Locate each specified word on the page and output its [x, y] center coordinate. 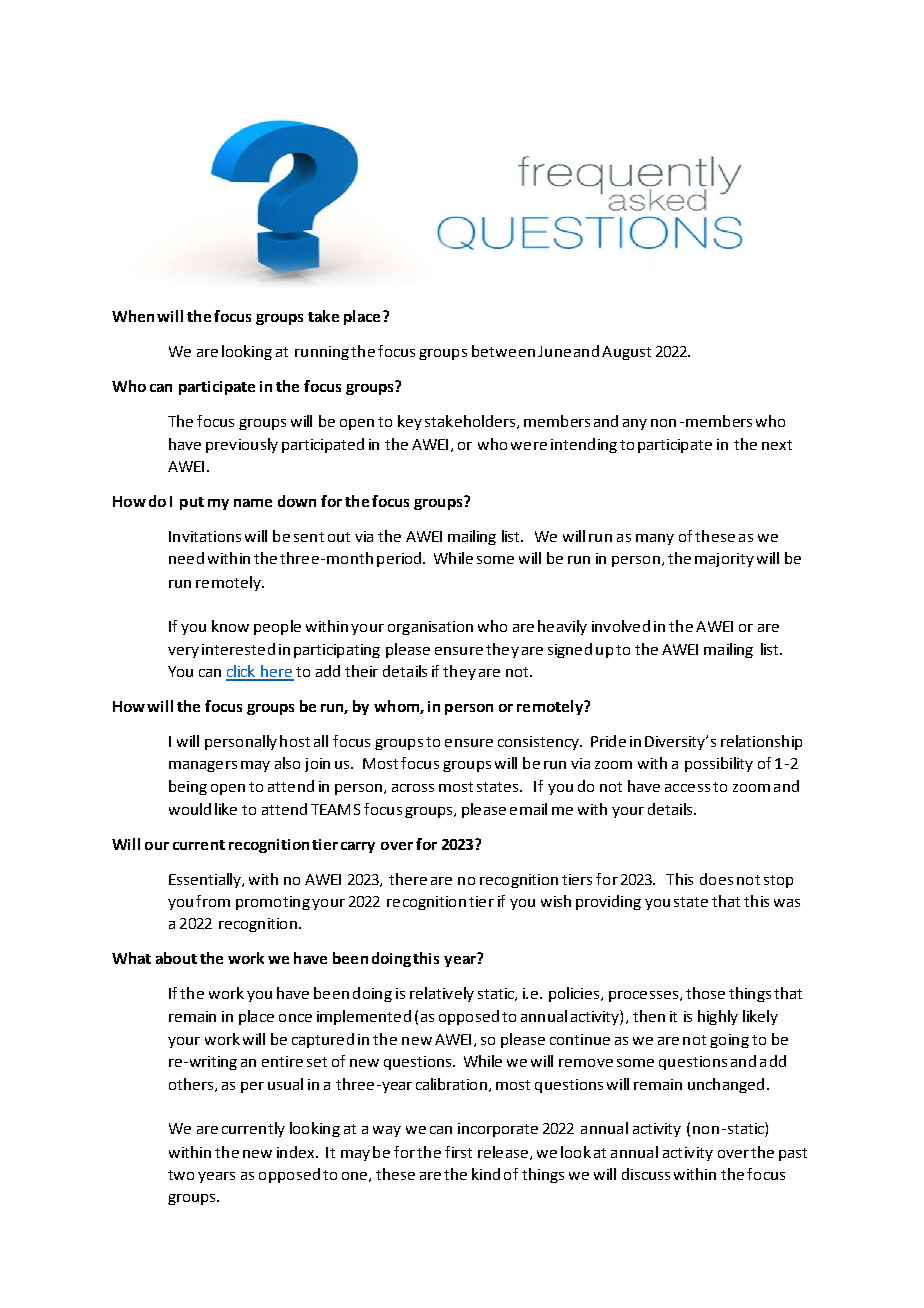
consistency [539, 743]
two [181, 1175]
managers [203, 766]
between [503, 351]
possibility [719, 764]
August [626, 353]
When [133, 316]
